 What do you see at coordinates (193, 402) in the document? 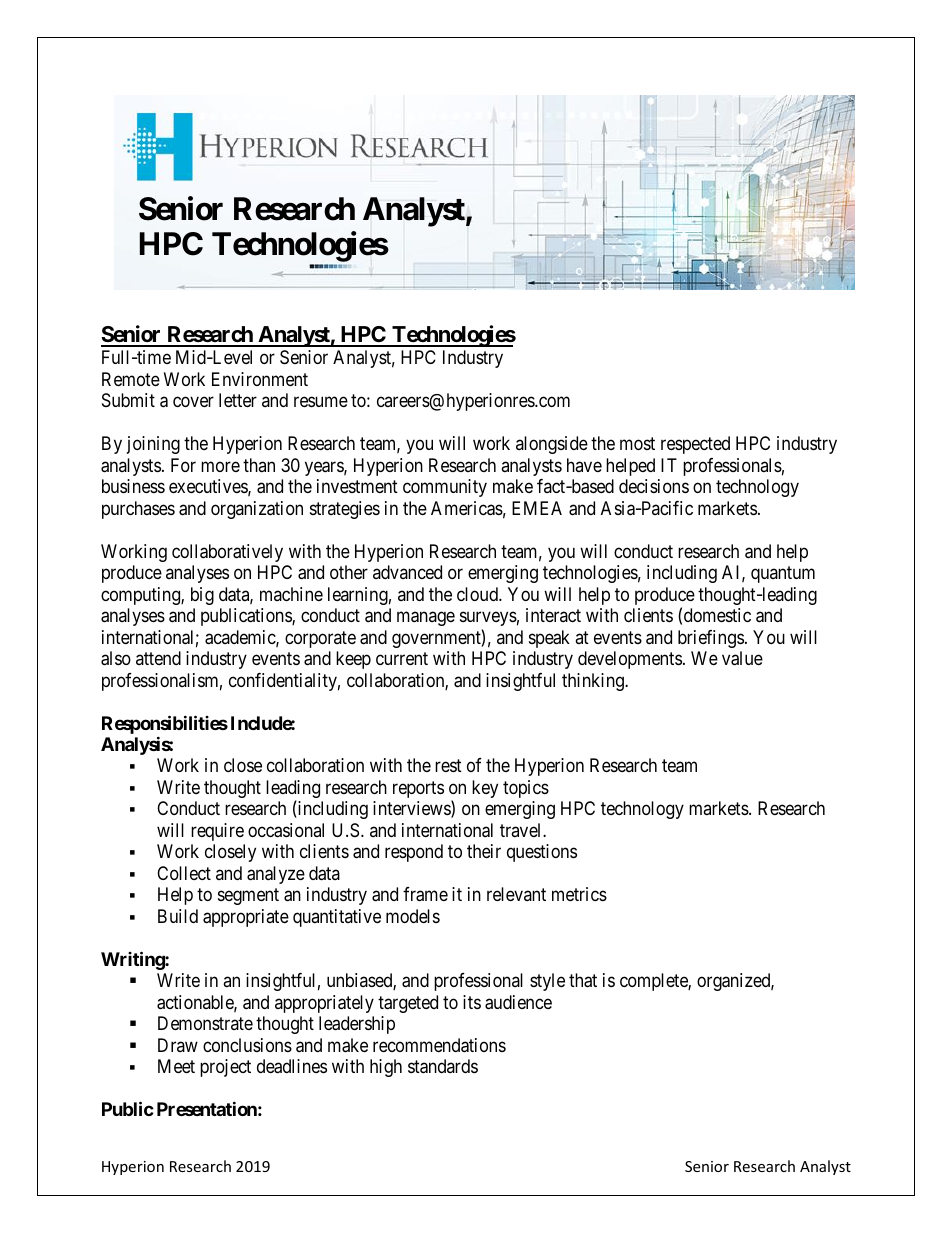
I see `cover` at bounding box center [193, 402].
